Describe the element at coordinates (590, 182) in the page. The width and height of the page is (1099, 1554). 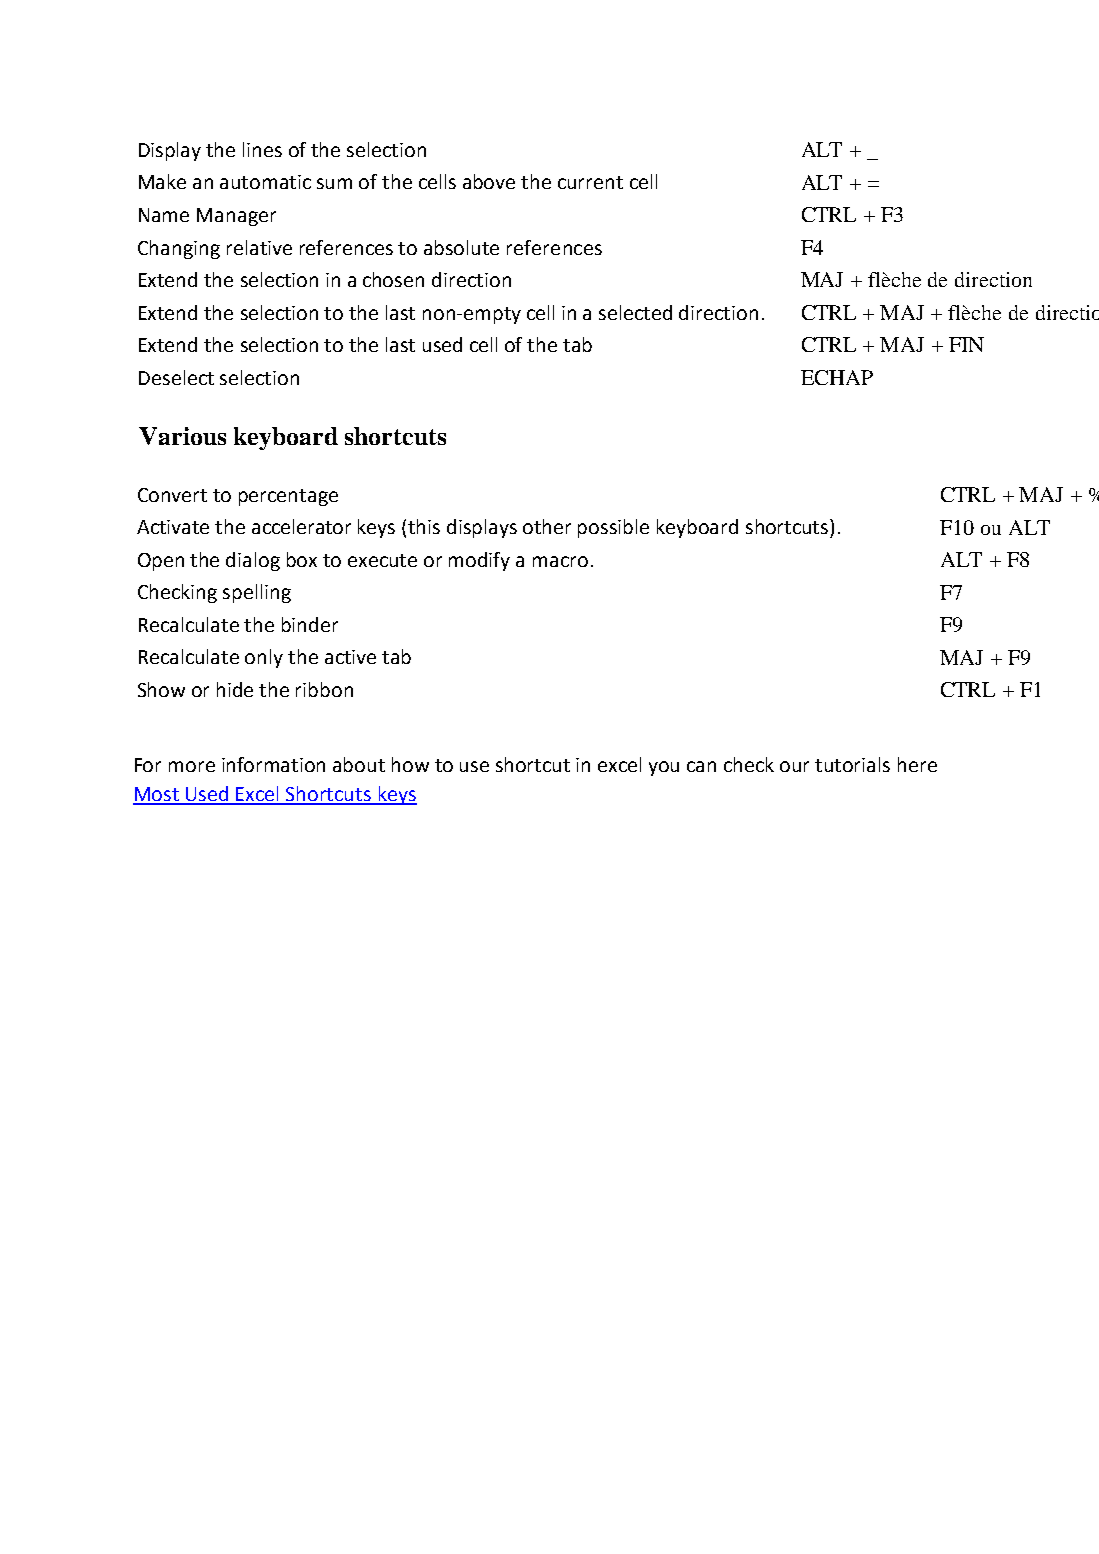
I see `current` at that location.
